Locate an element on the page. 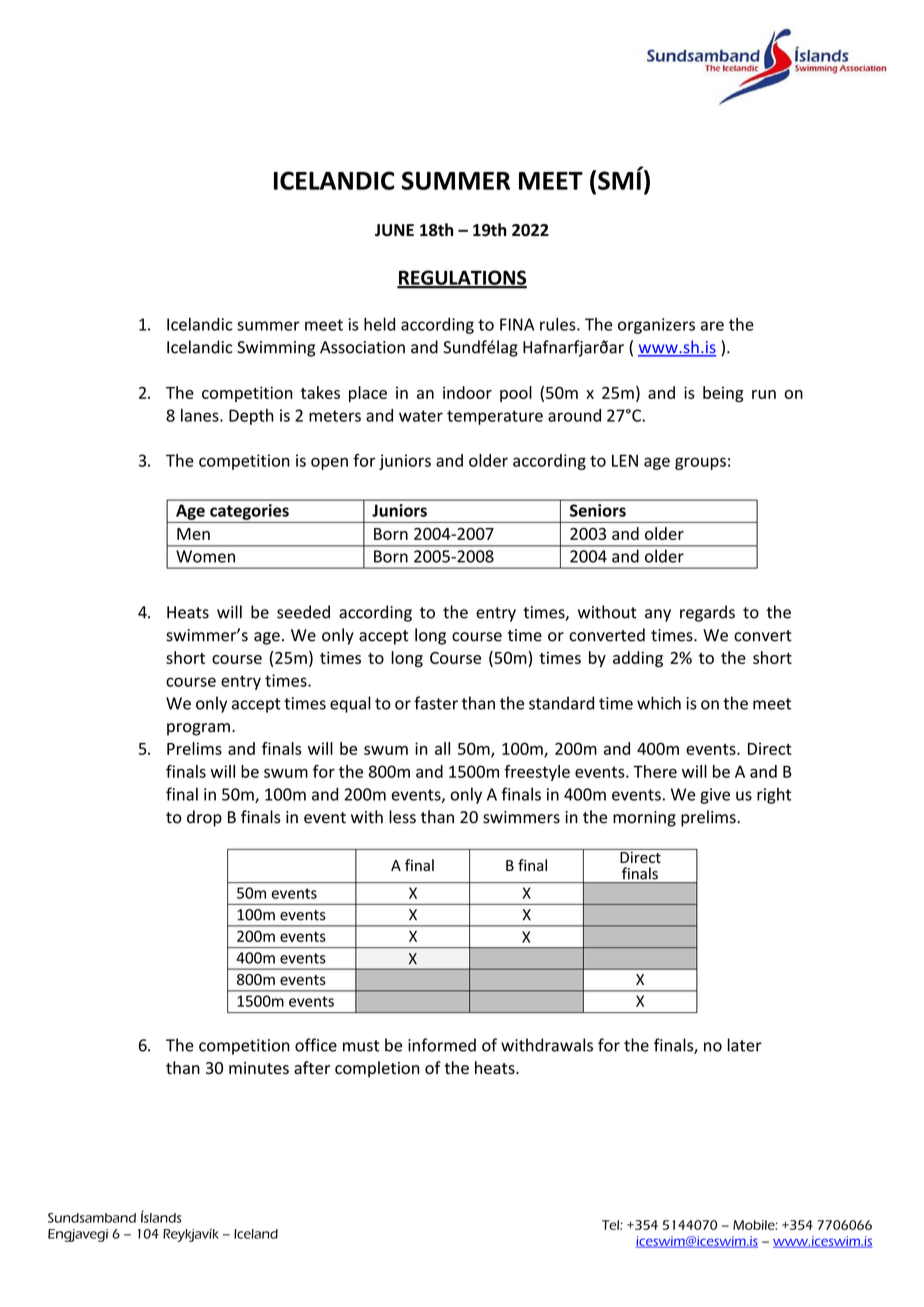  regards is located at coordinates (707, 613).
